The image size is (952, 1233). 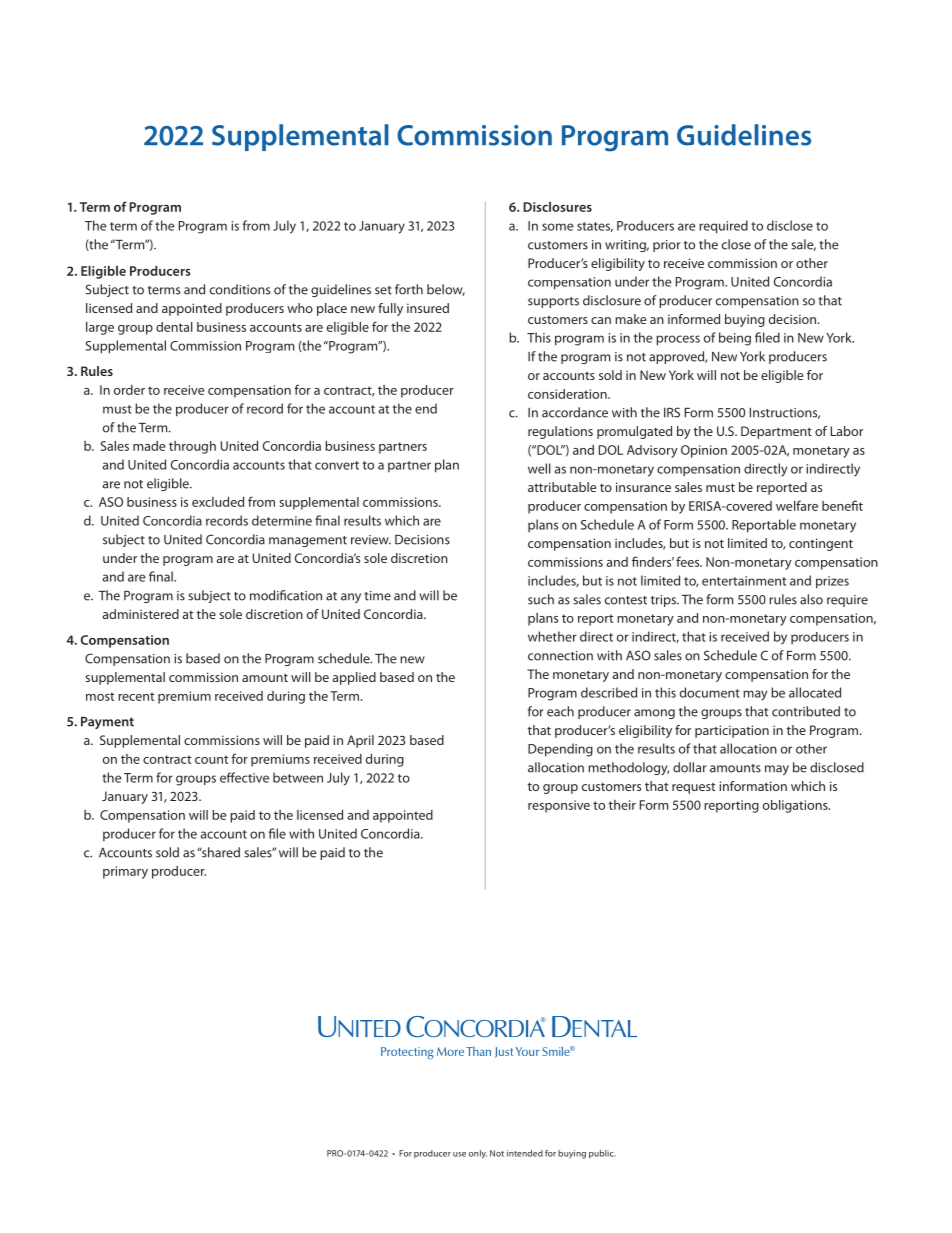 What do you see at coordinates (125, 872) in the screenshot?
I see `primary` at bounding box center [125, 872].
